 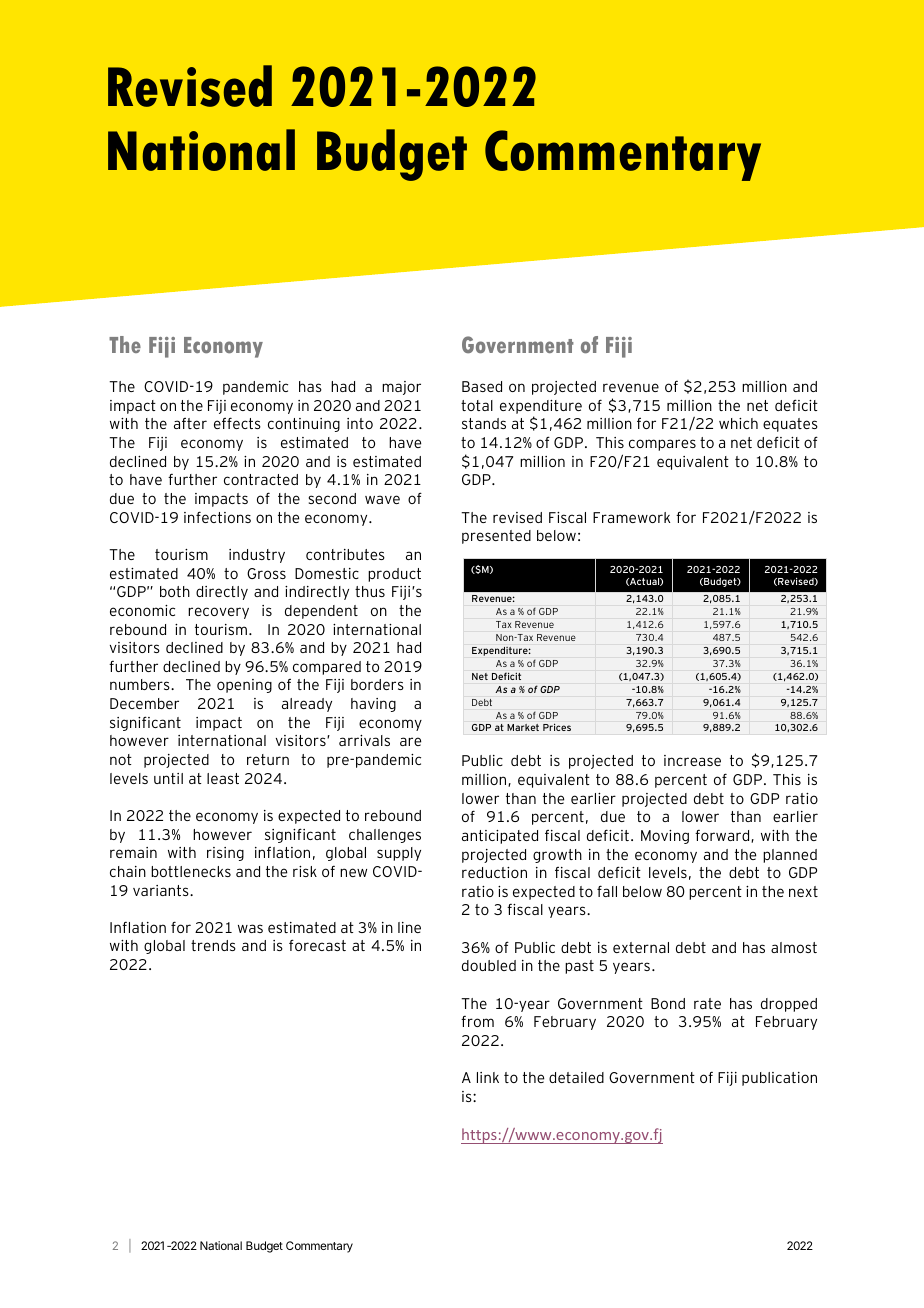 I want to click on trends, so click(x=213, y=945).
